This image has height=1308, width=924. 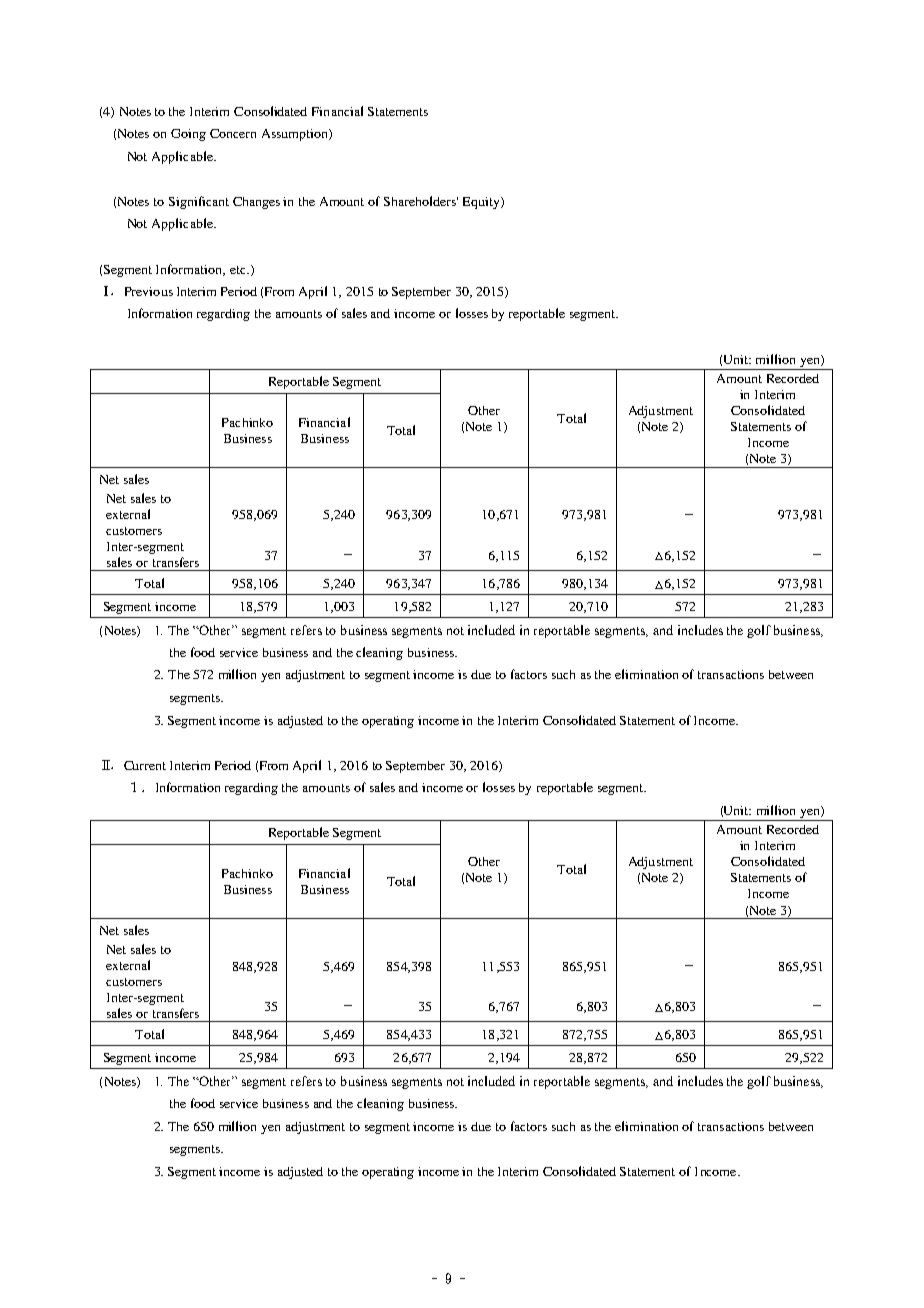 I want to click on Significant, so click(x=199, y=202).
